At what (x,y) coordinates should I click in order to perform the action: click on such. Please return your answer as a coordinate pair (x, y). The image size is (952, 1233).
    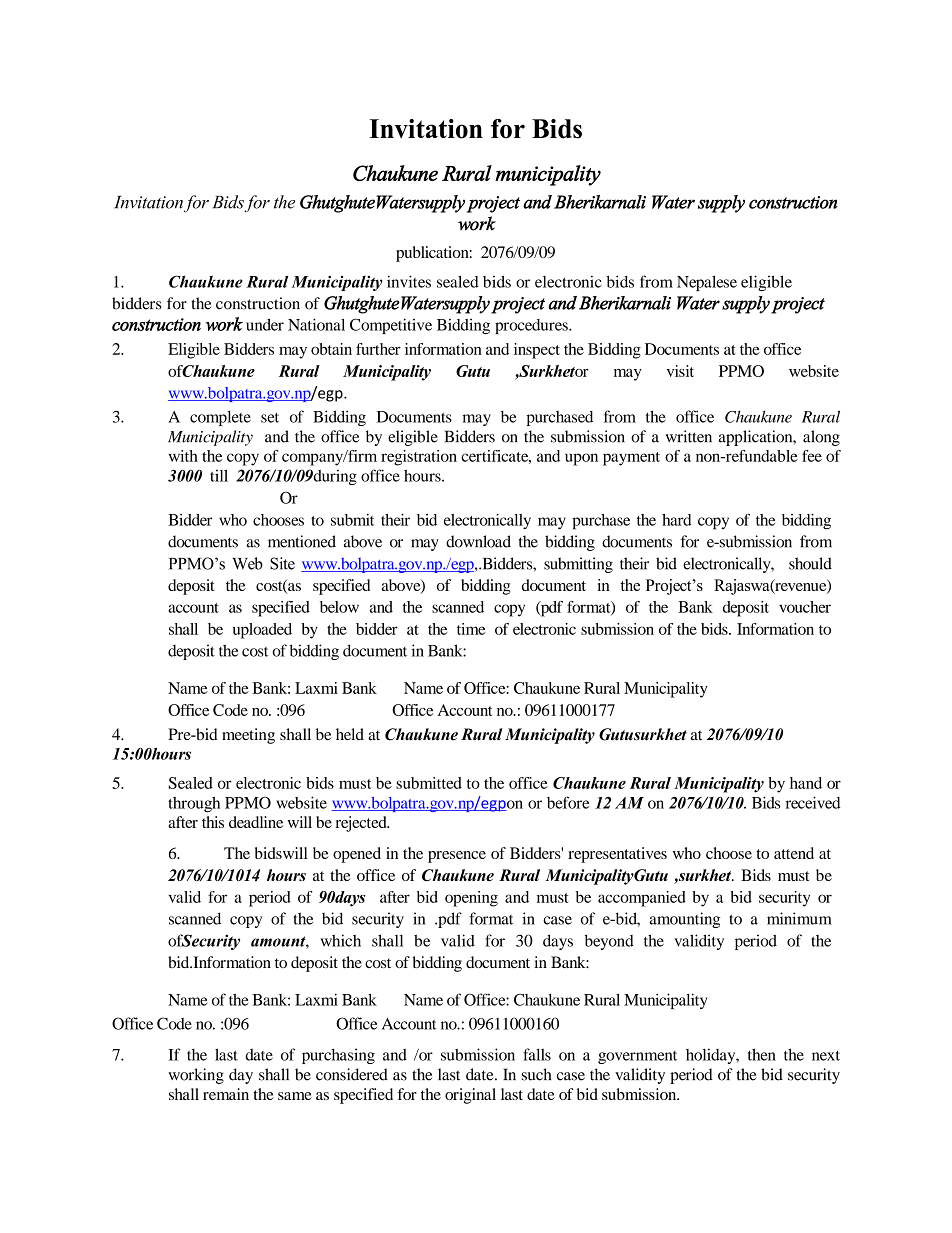
    Looking at the image, I should click on (536, 1074).
